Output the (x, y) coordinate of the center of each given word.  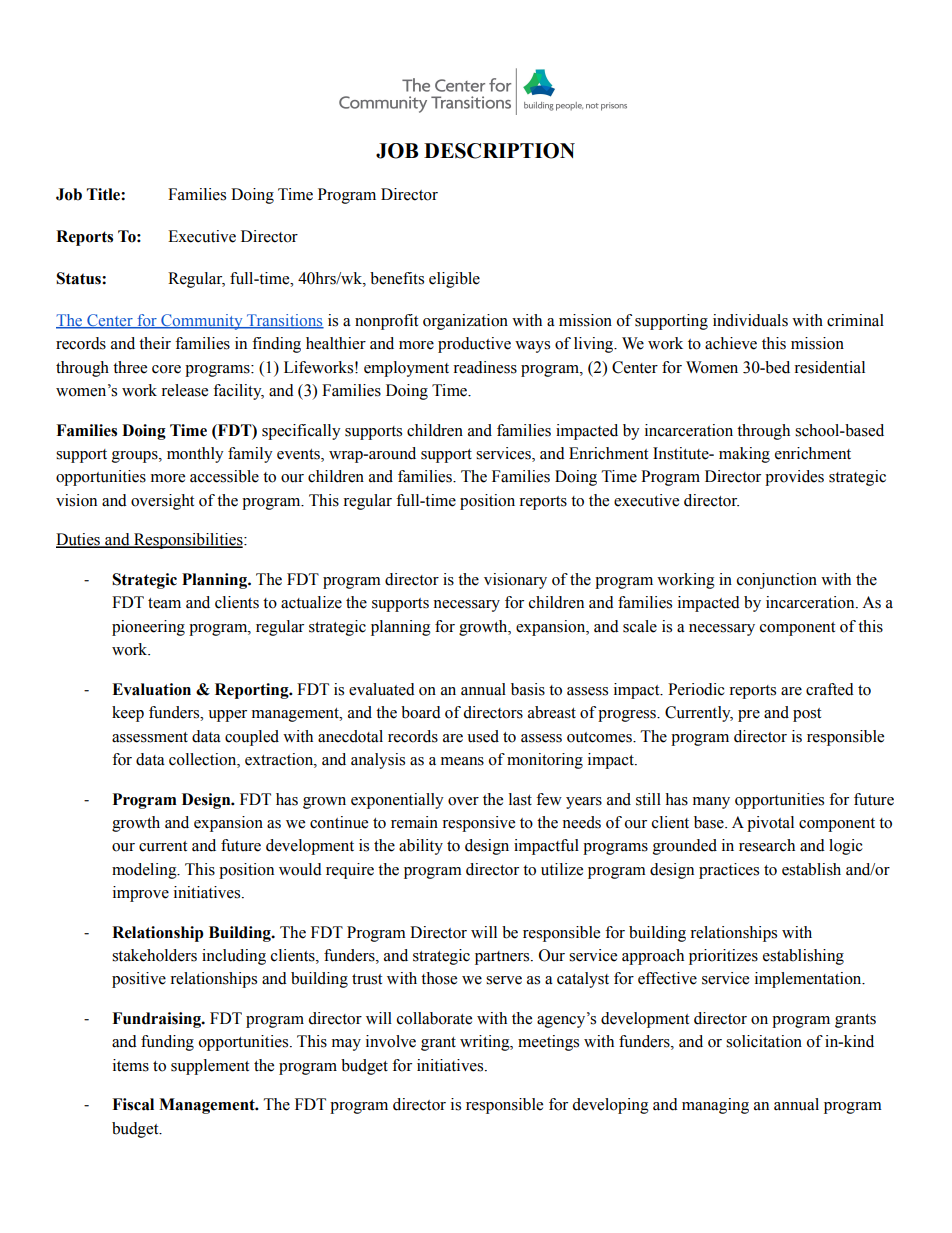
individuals (750, 320)
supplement (210, 1067)
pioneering (148, 628)
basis (528, 689)
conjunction (777, 581)
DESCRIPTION (499, 151)
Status (79, 278)
